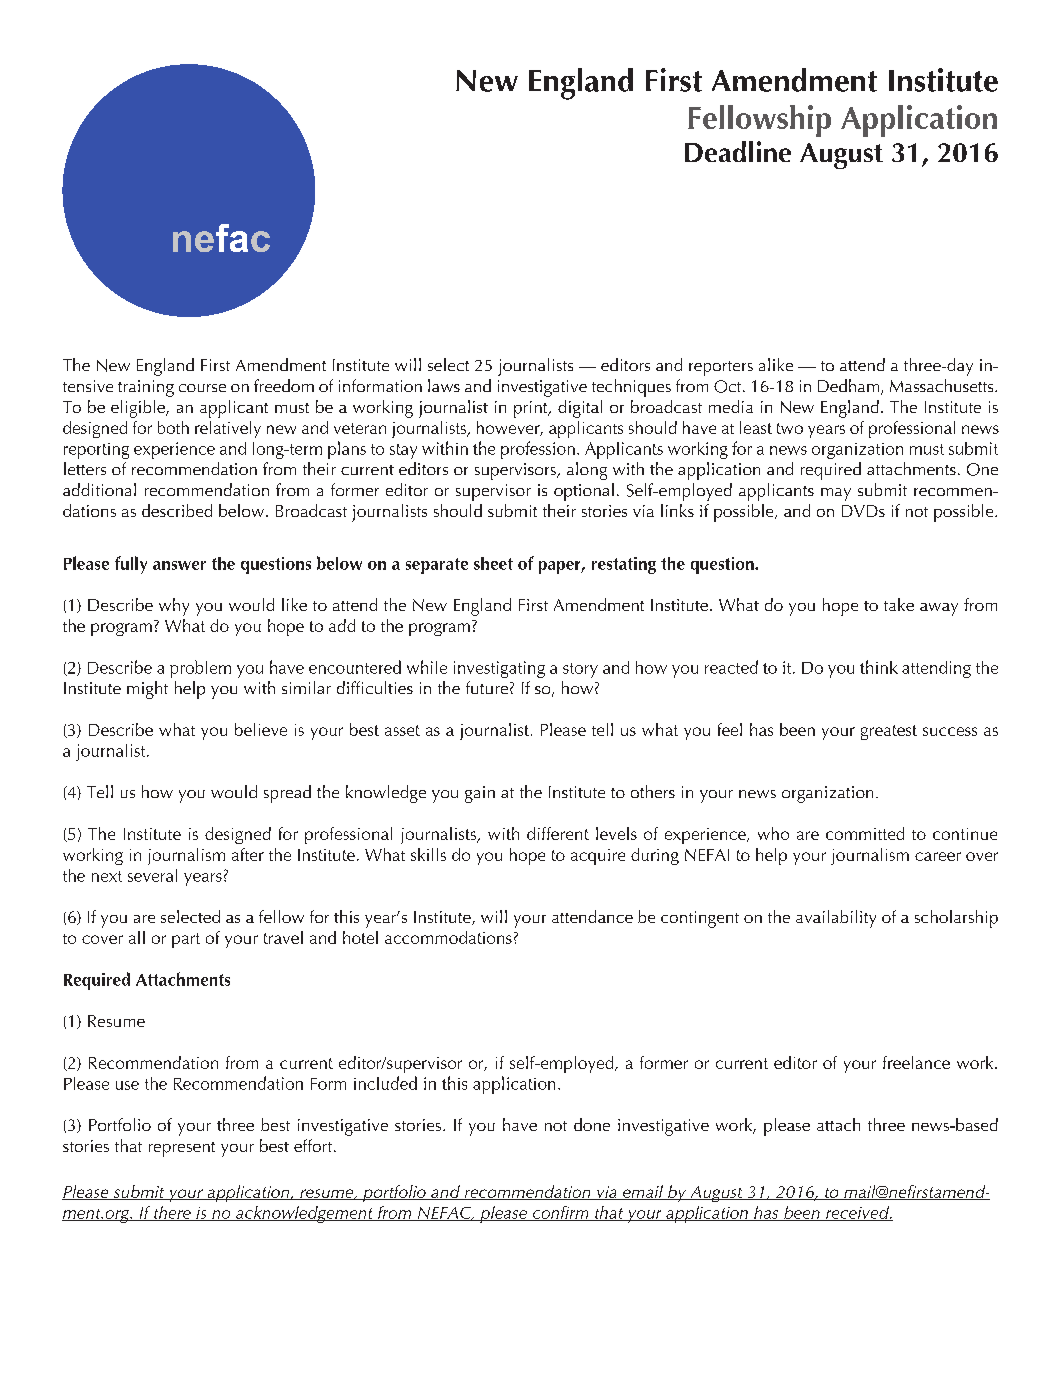 The width and height of the page is (1061, 1373). Describe the element at coordinates (721, 368) in the page. I see `reporters` at that location.
